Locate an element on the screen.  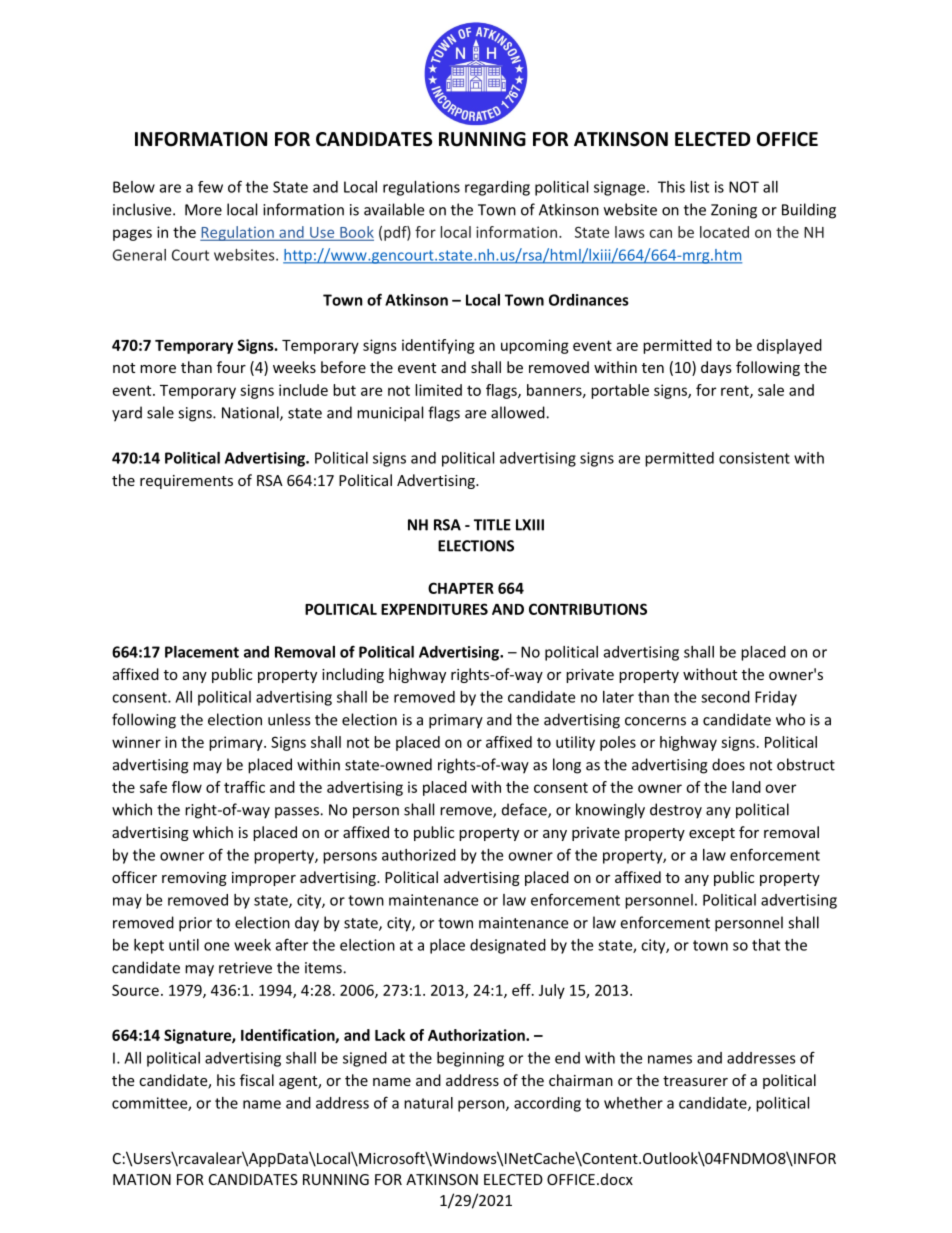
deface is located at coordinates (525, 810).
